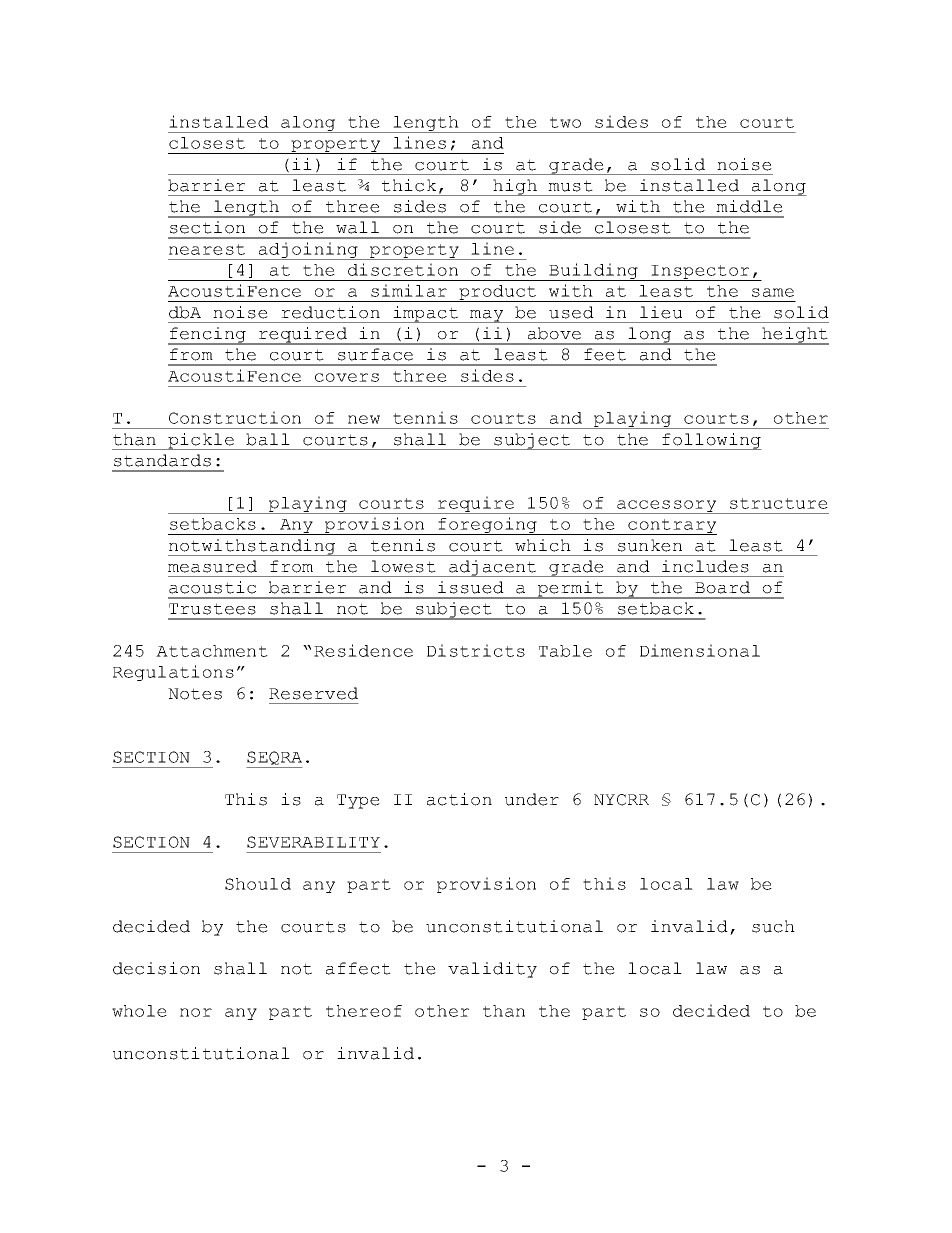 The width and height of the page is (952, 1233). I want to click on nor, so click(196, 1012).
